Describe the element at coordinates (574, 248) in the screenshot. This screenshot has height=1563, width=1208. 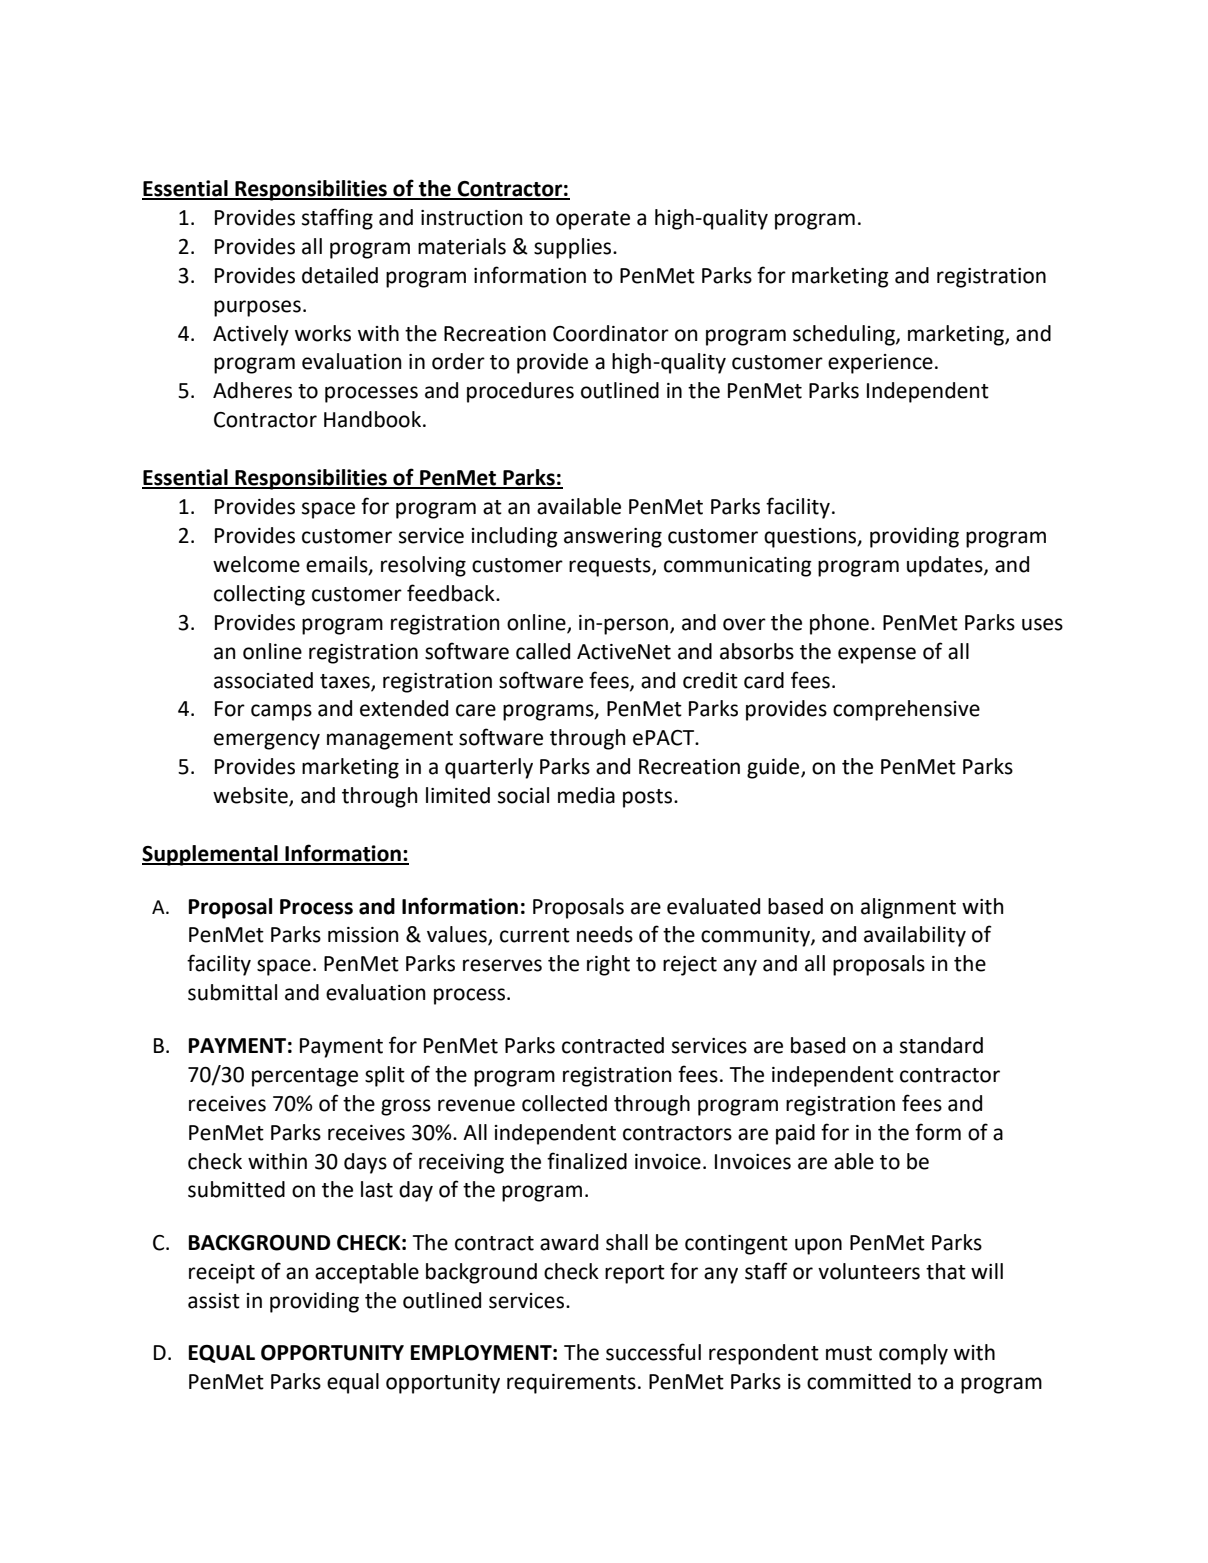
I see `supplies` at that location.
